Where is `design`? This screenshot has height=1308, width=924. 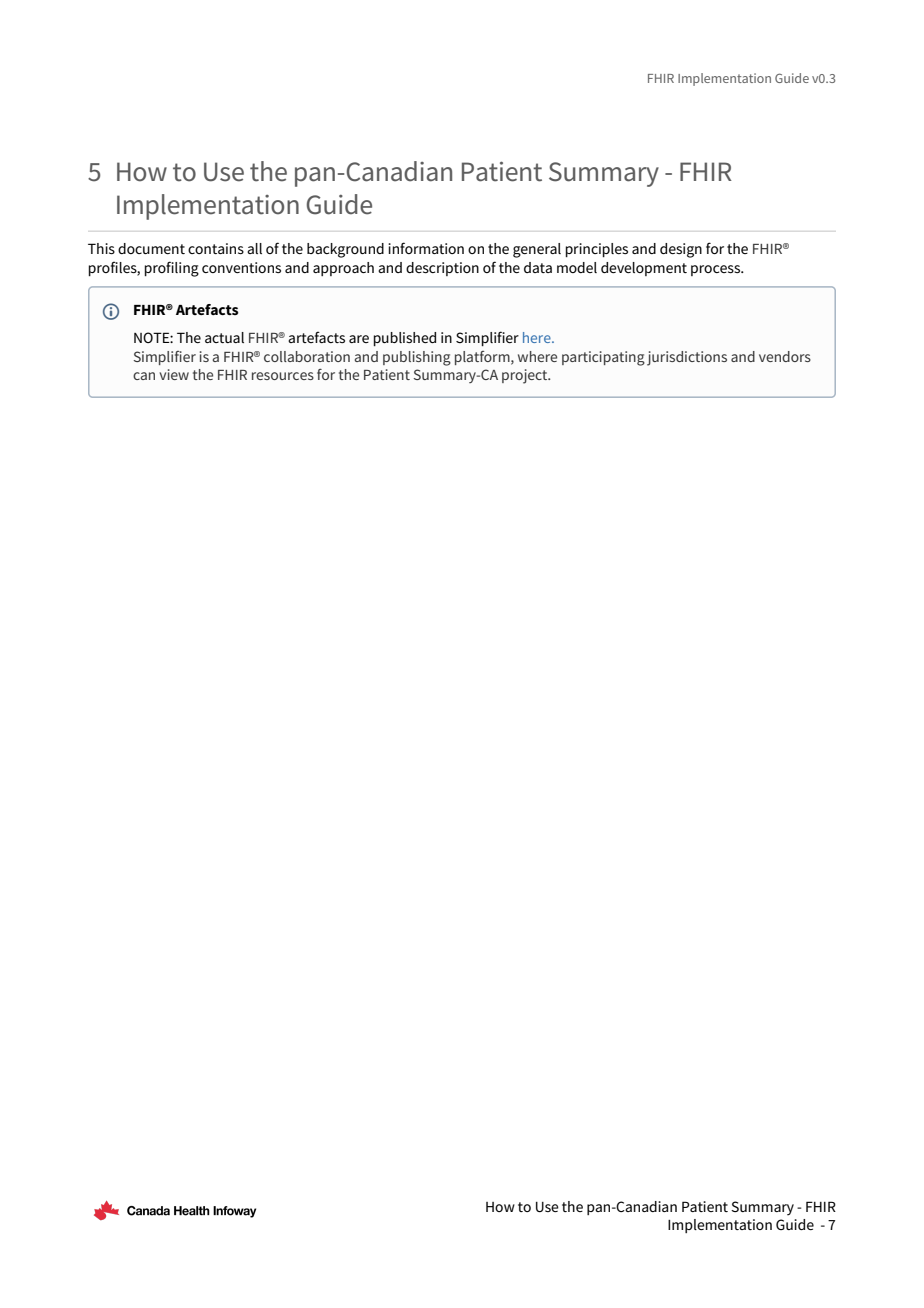 design is located at coordinates (681, 250).
